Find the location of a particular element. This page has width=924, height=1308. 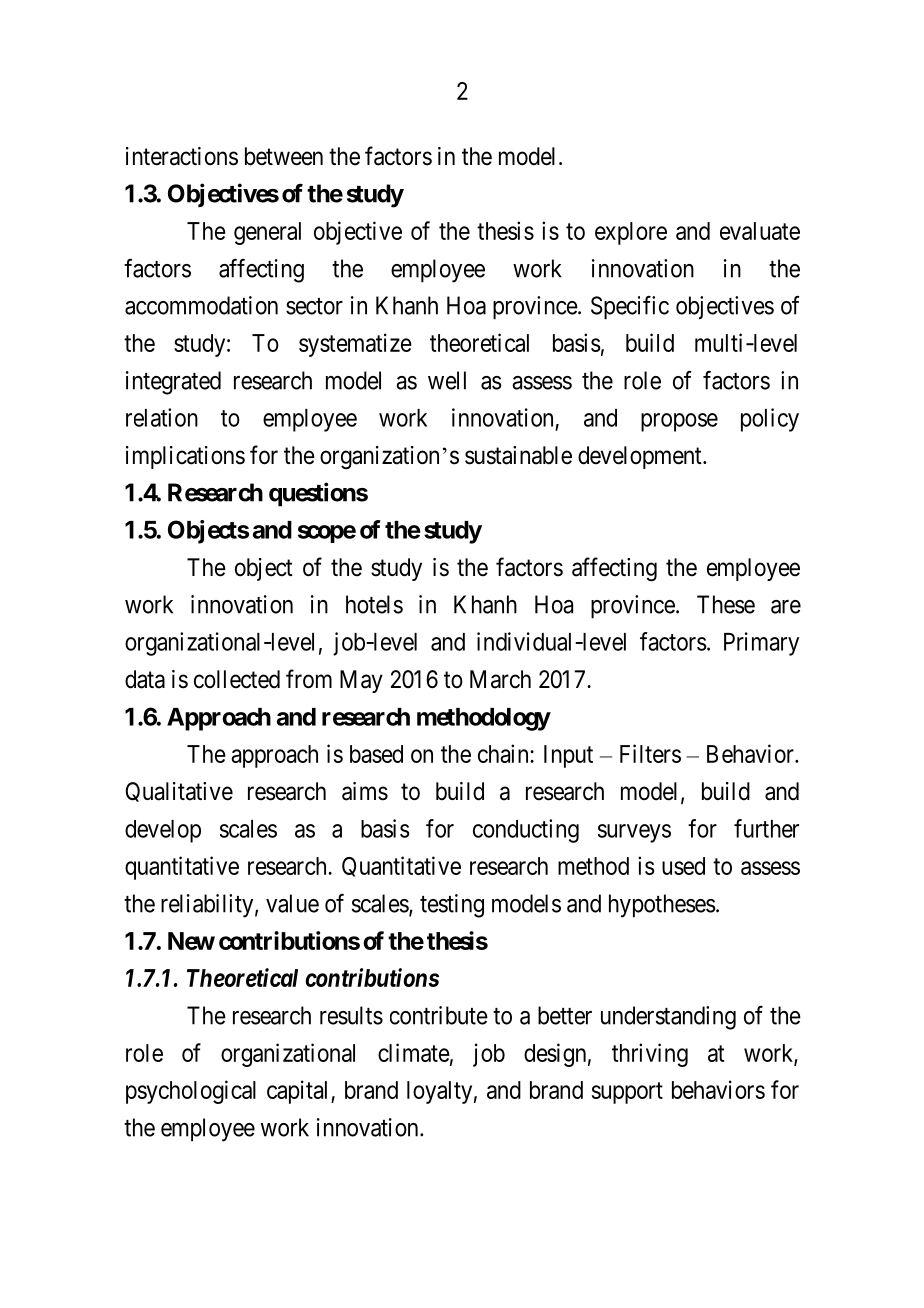

interactions is located at coordinates (182, 156).
